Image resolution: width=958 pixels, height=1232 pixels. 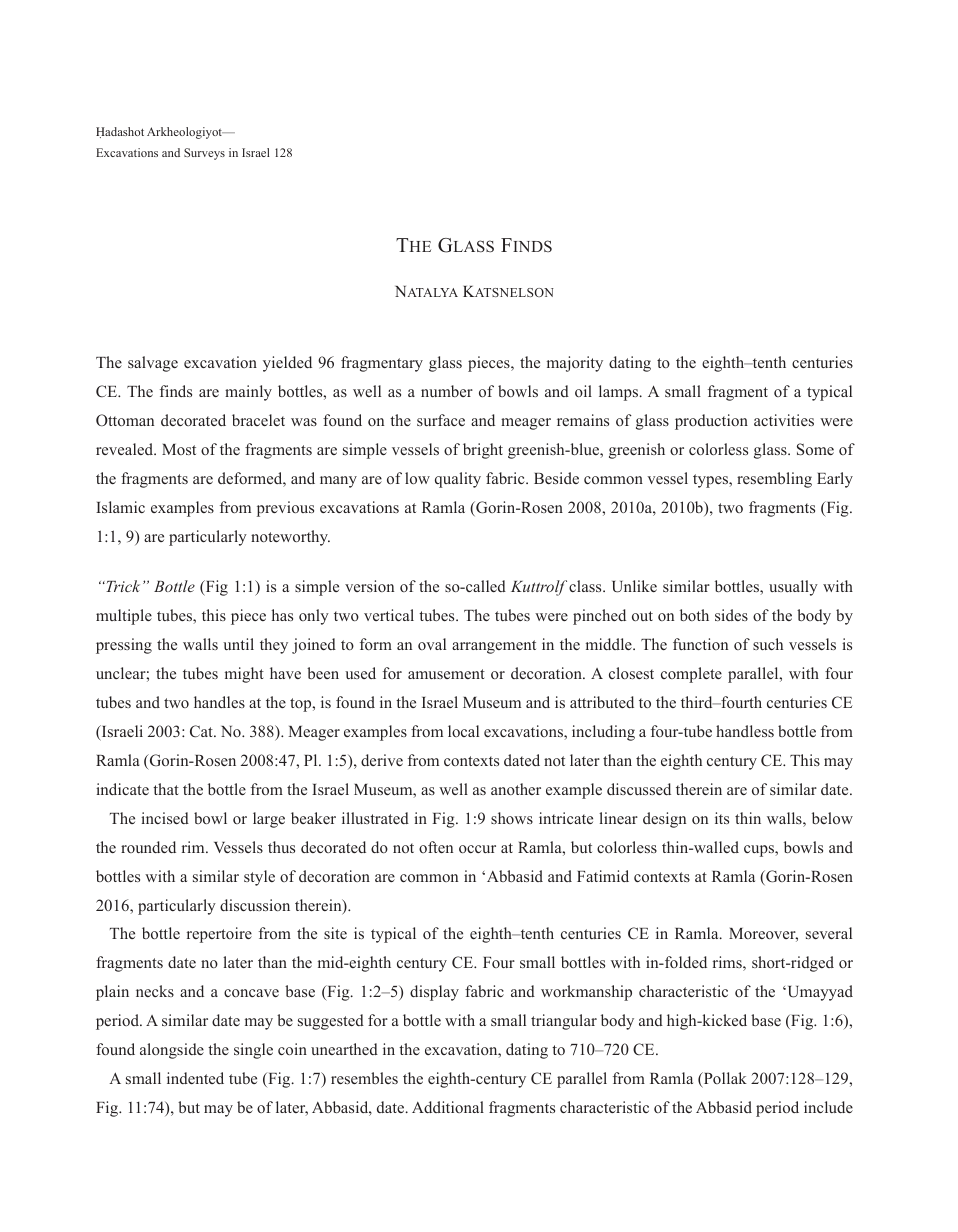 I want to click on another, so click(x=516, y=789).
